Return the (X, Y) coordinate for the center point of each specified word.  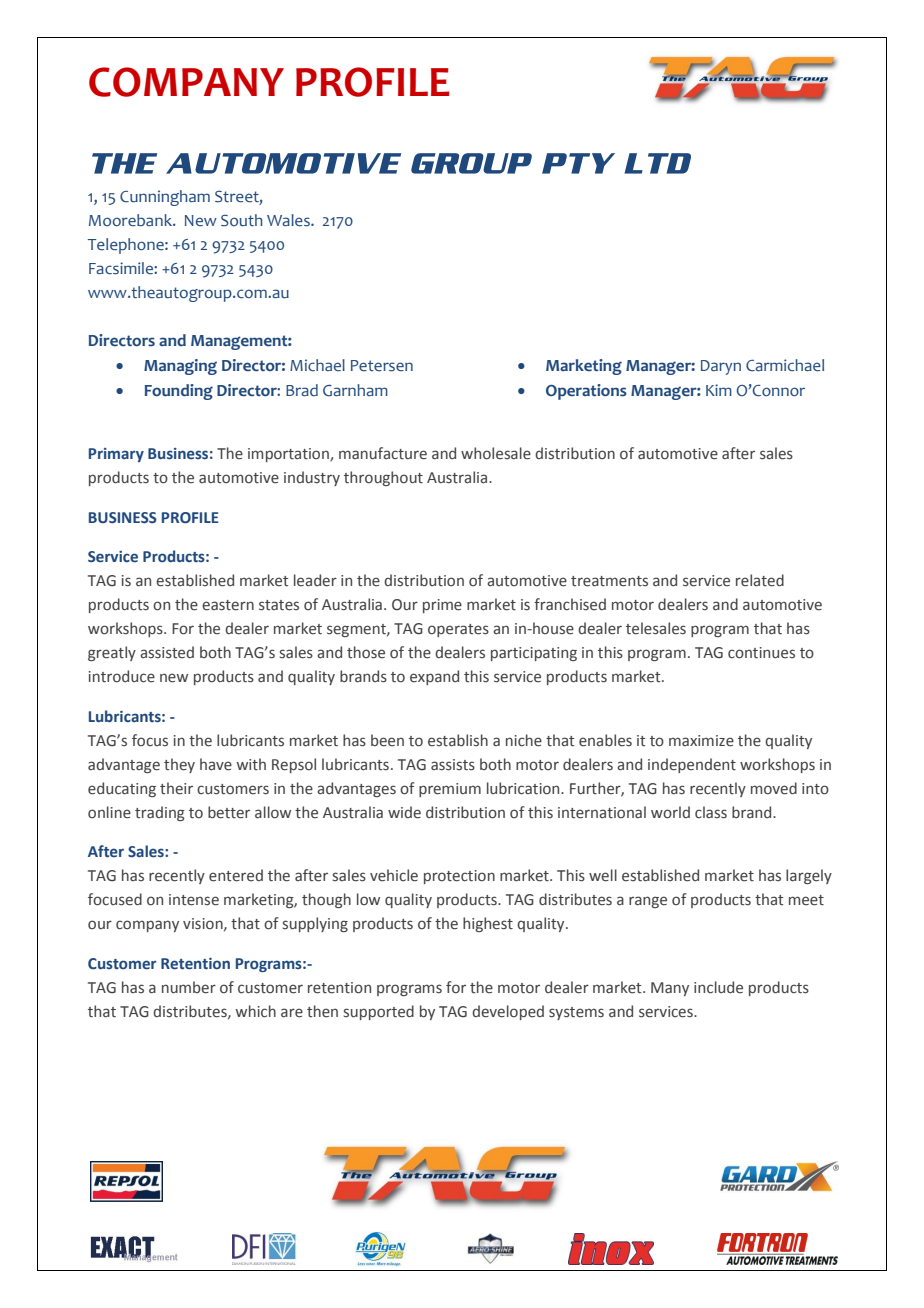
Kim (719, 390)
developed (508, 1012)
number (189, 987)
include (718, 987)
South (242, 220)
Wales (289, 220)
